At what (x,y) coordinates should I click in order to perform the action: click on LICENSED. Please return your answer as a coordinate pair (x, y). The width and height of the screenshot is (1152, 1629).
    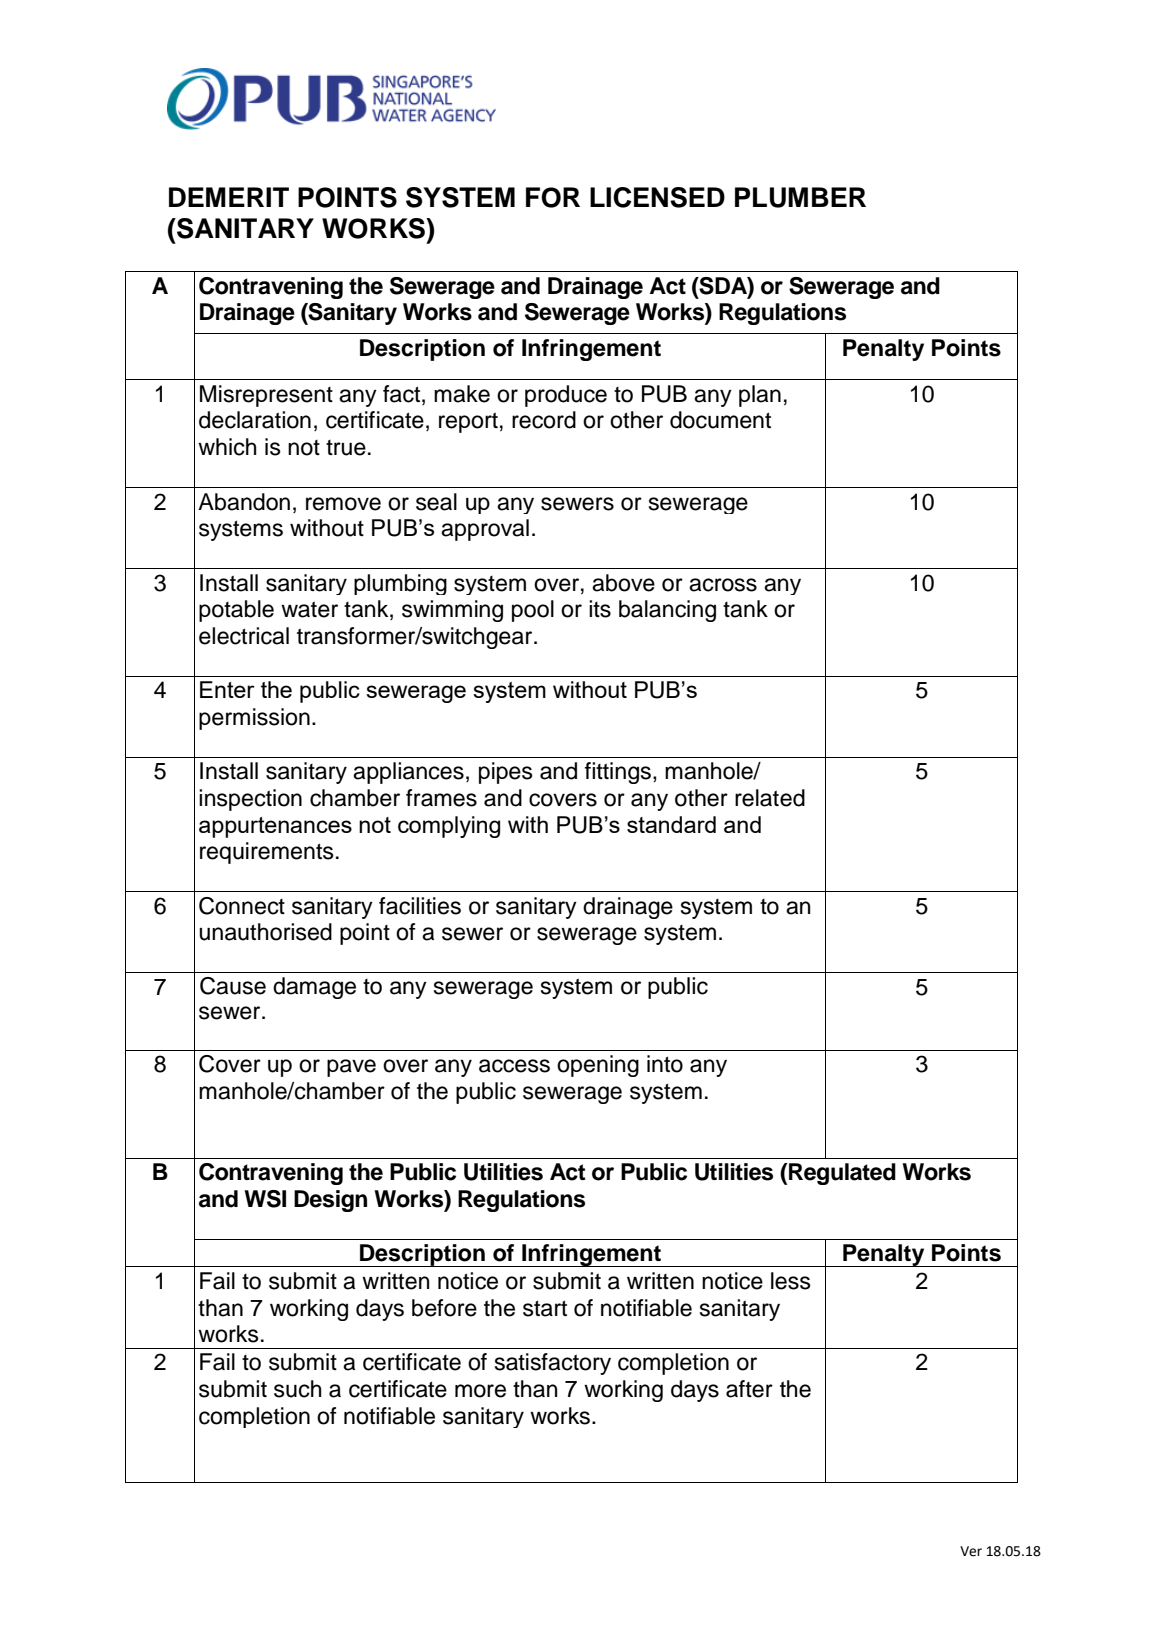
    Looking at the image, I should click on (657, 197).
